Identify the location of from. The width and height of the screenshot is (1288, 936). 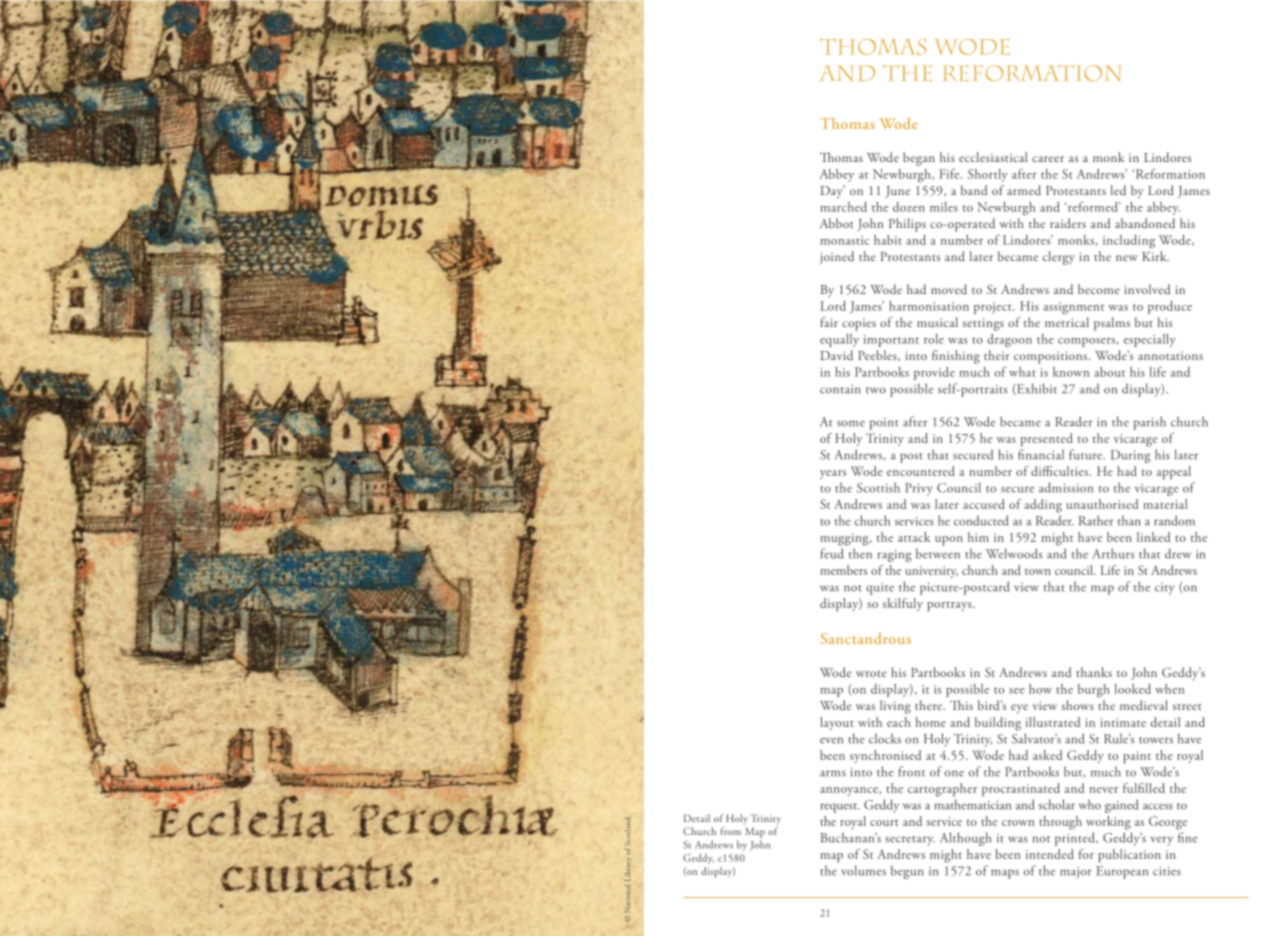
(731, 831).
